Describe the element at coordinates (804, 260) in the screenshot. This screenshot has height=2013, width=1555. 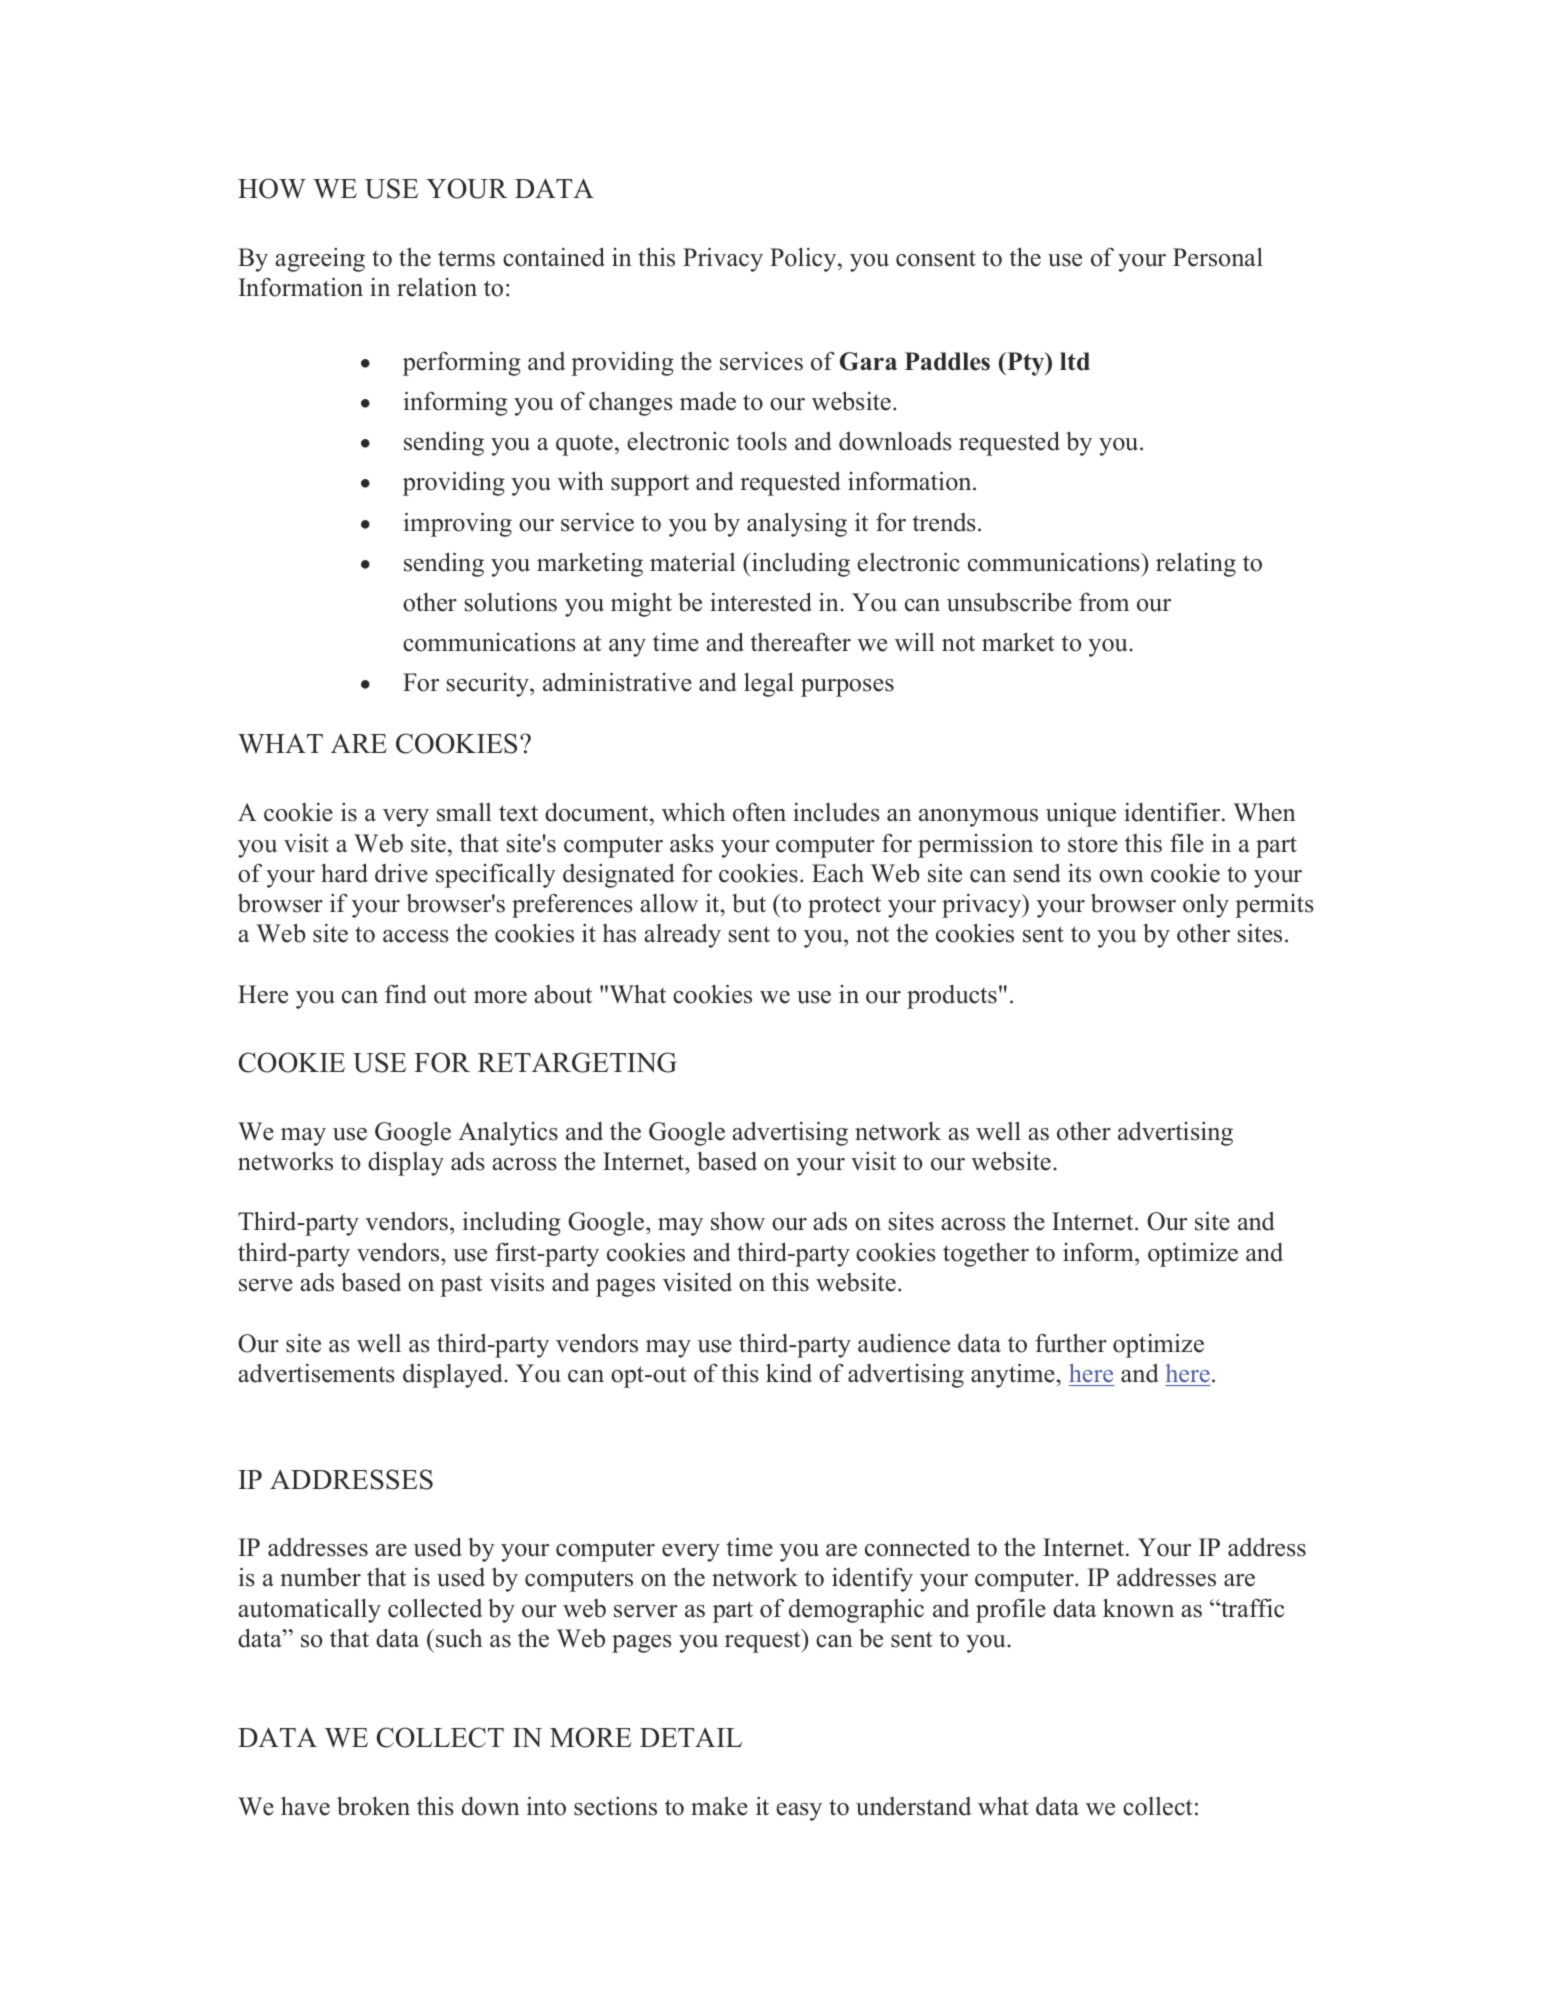
I see `Policy` at that location.
